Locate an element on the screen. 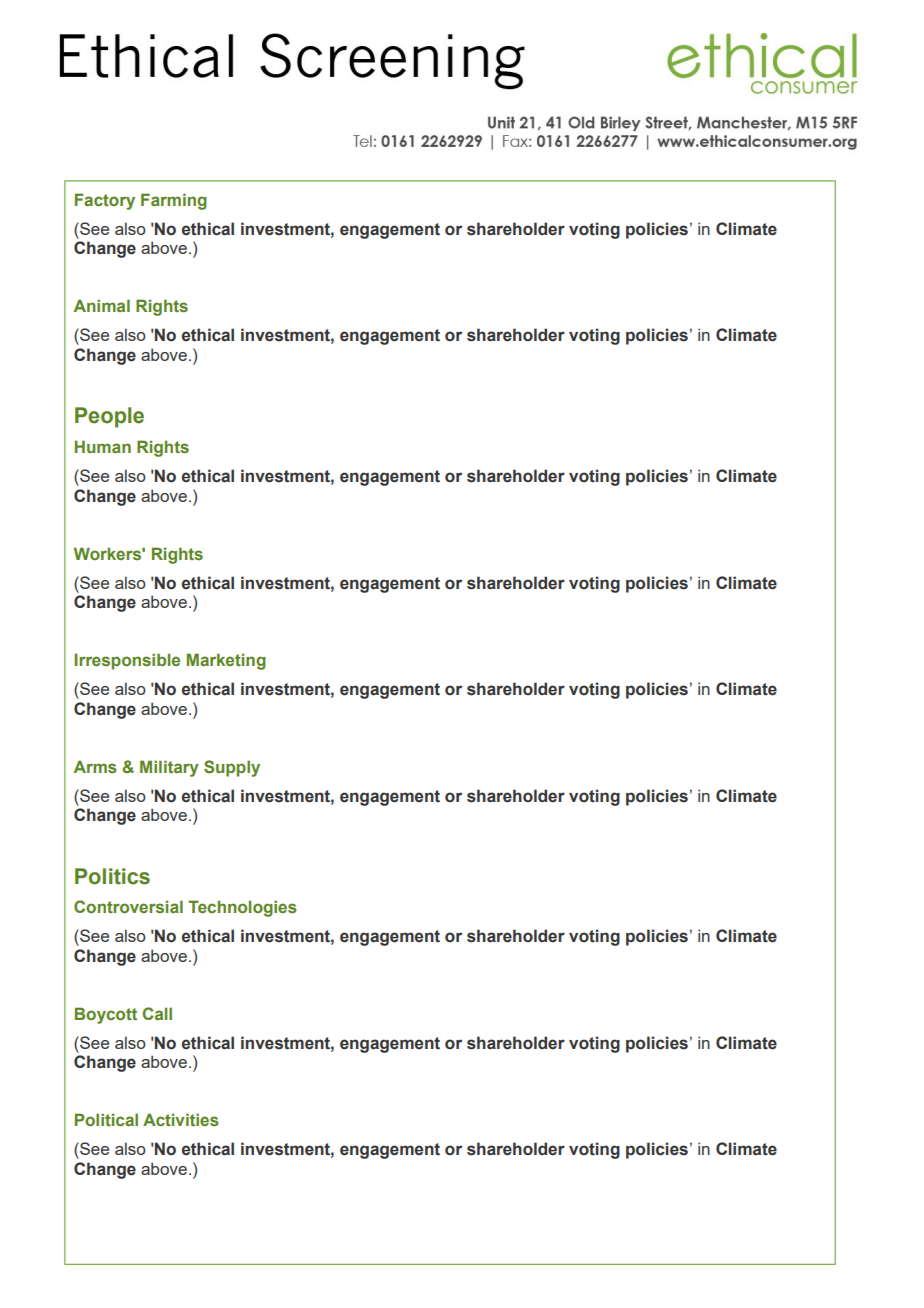  Human is located at coordinates (103, 446).
